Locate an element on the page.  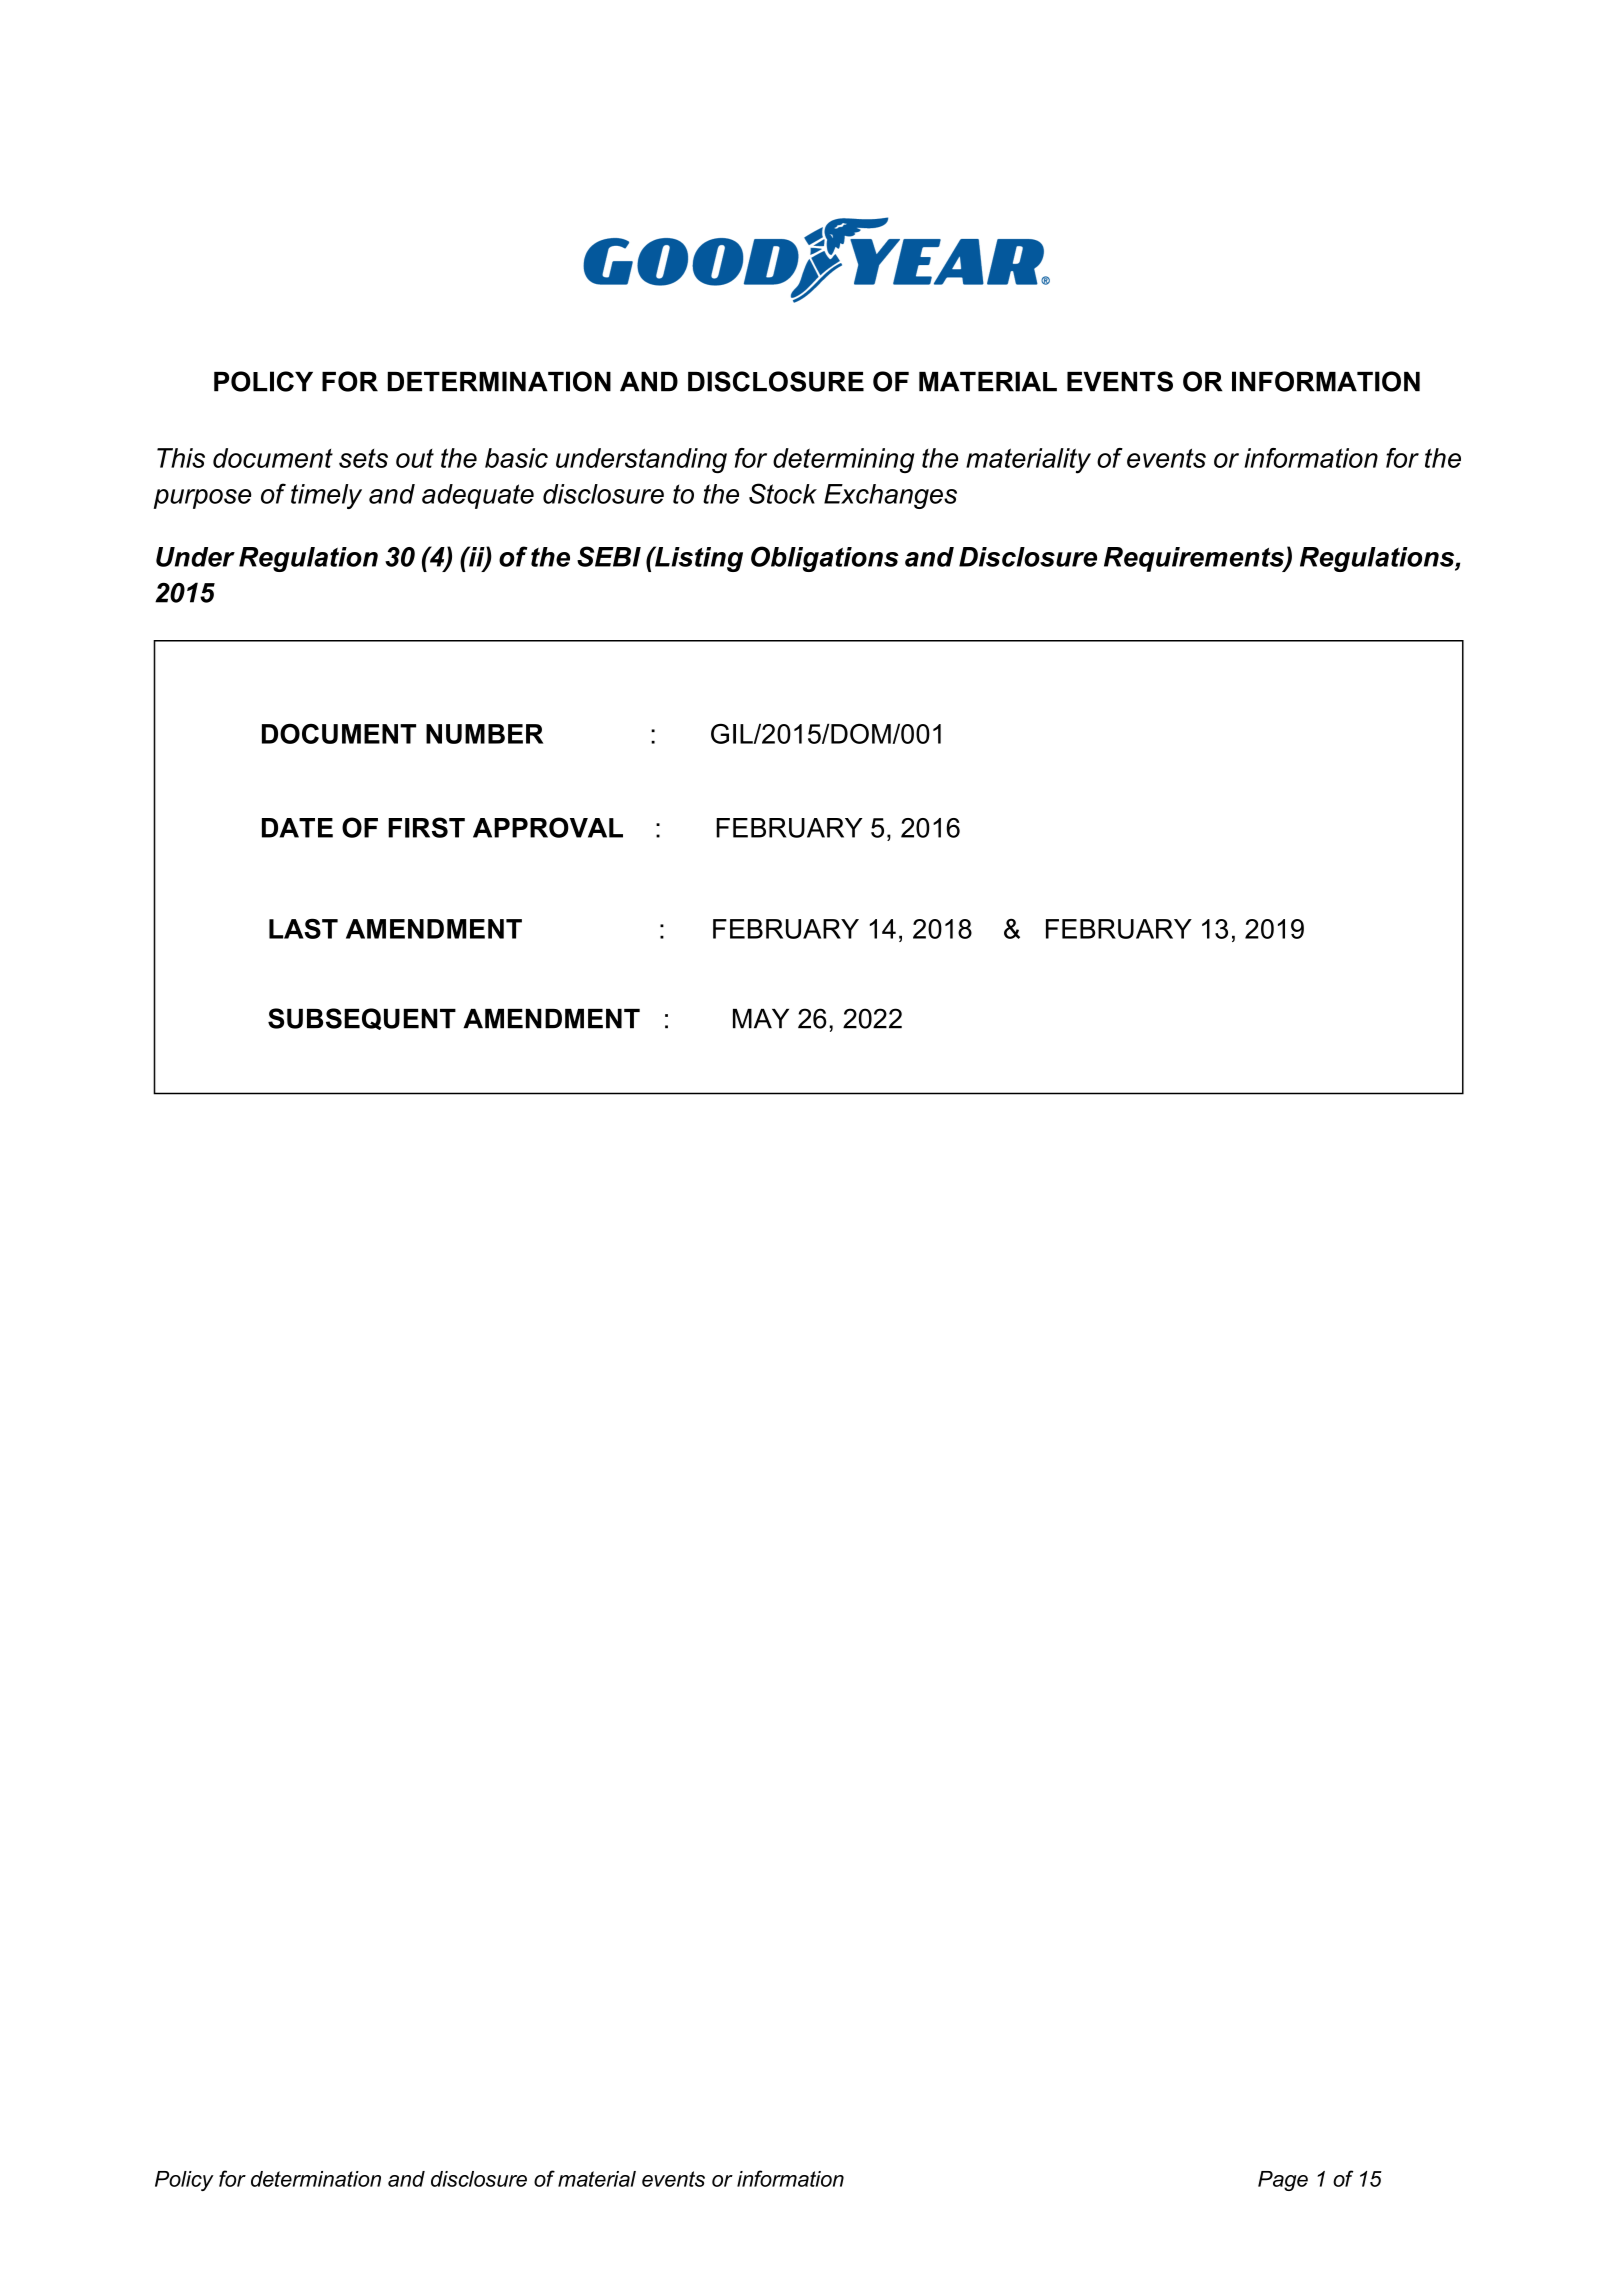
timely is located at coordinates (326, 496).
